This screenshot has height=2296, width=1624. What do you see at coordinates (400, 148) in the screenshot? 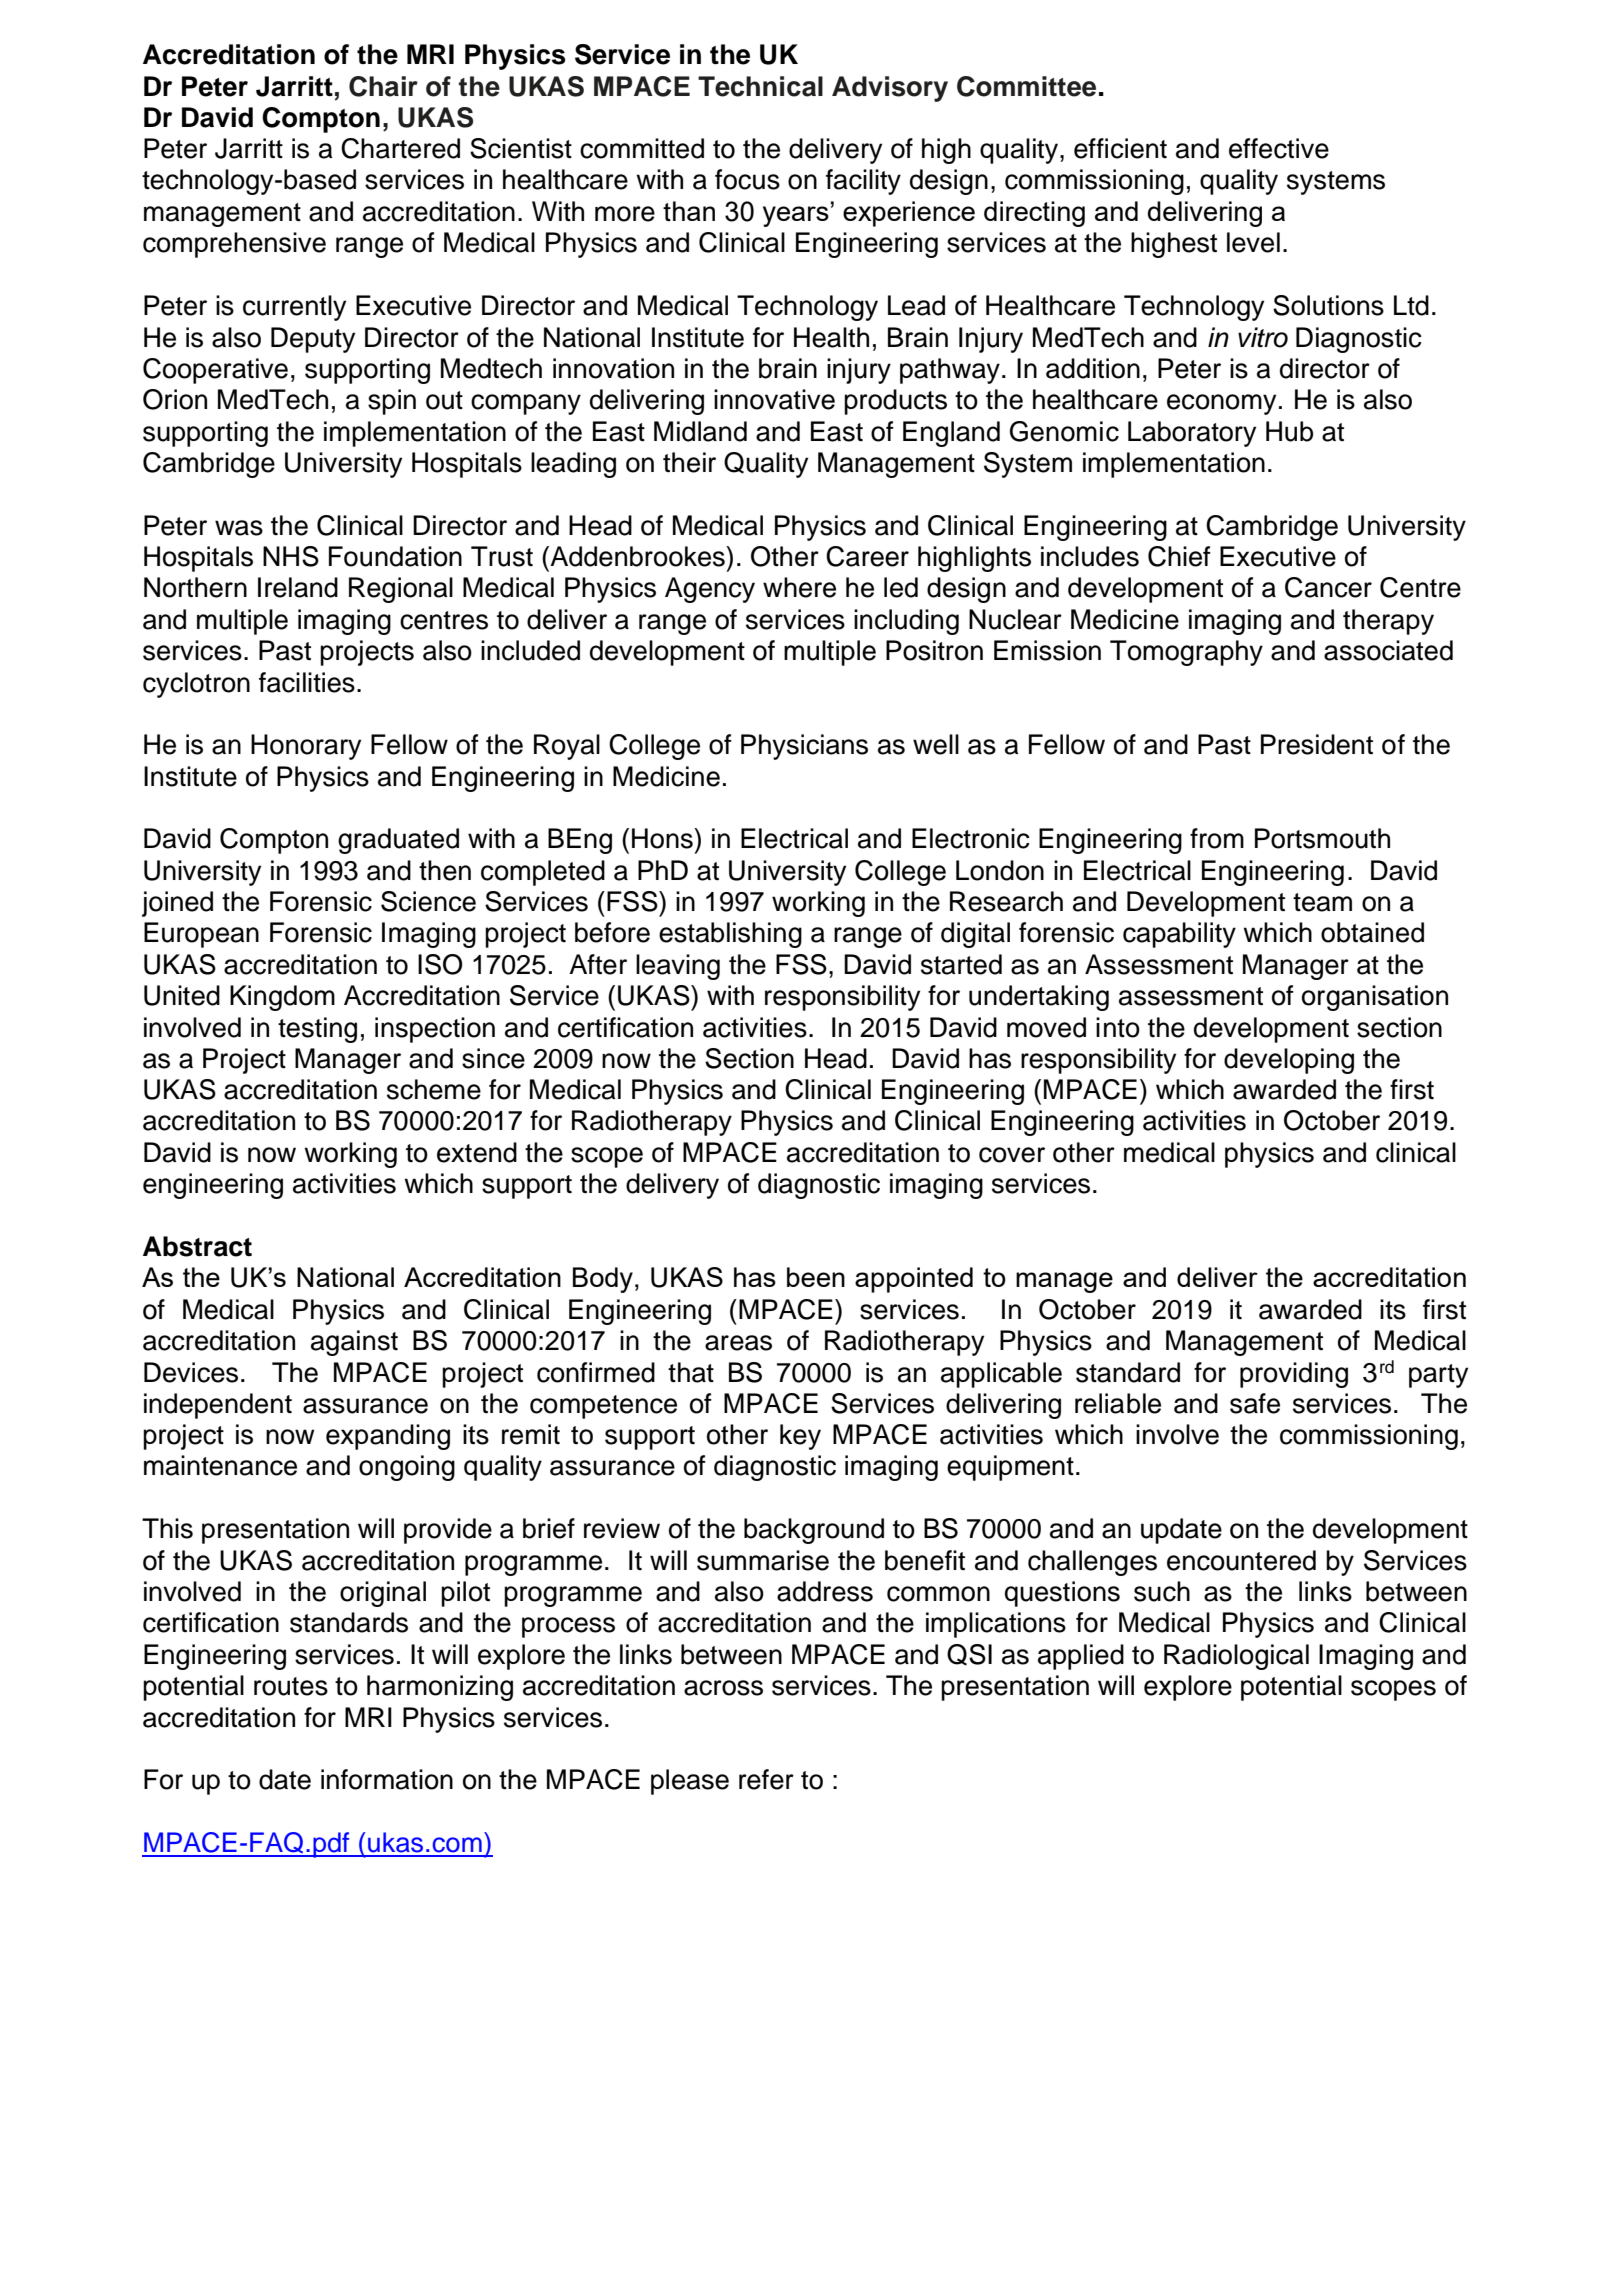
I see `Chartered` at bounding box center [400, 148].
